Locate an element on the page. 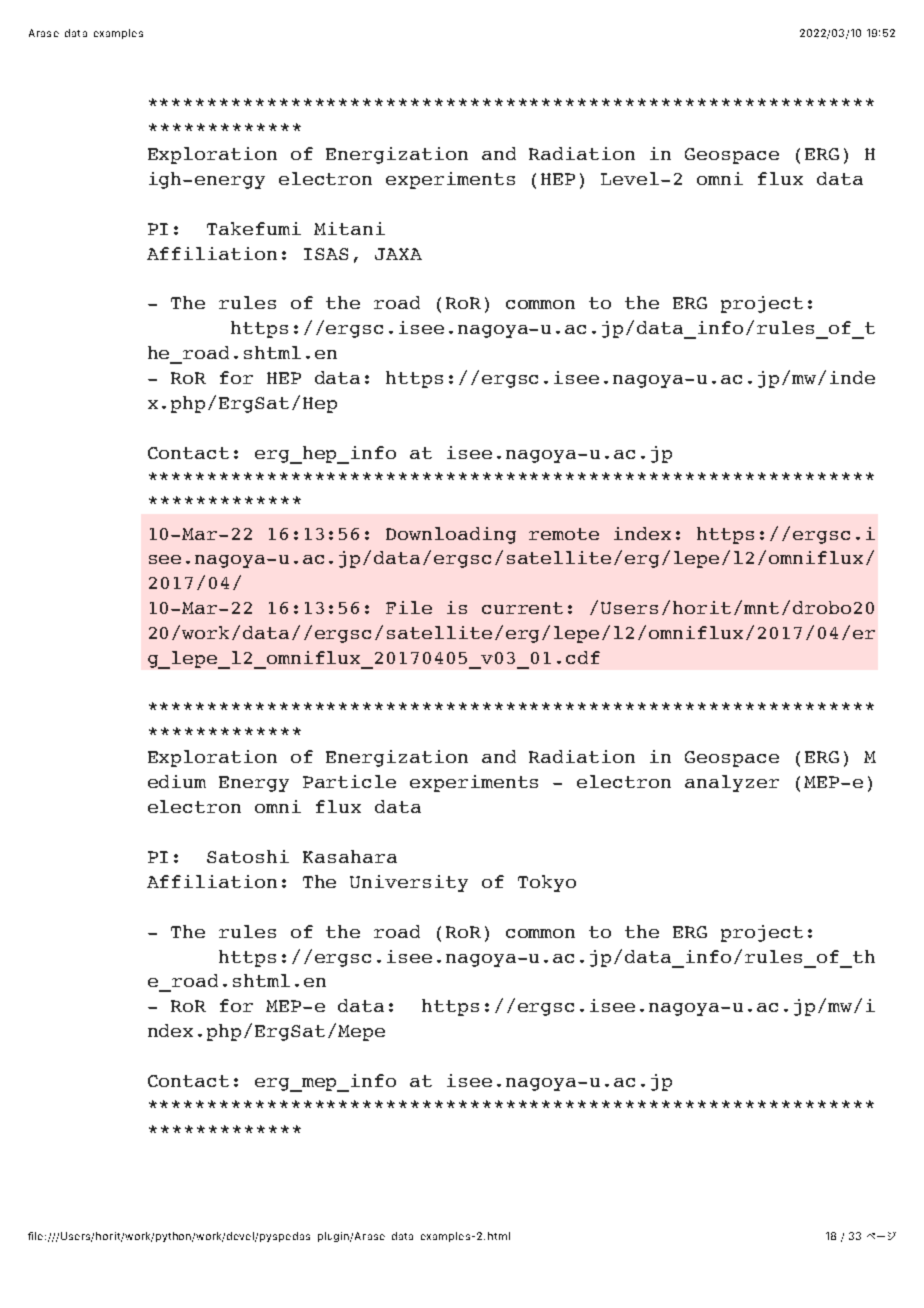  Particle is located at coordinates (349, 781).
